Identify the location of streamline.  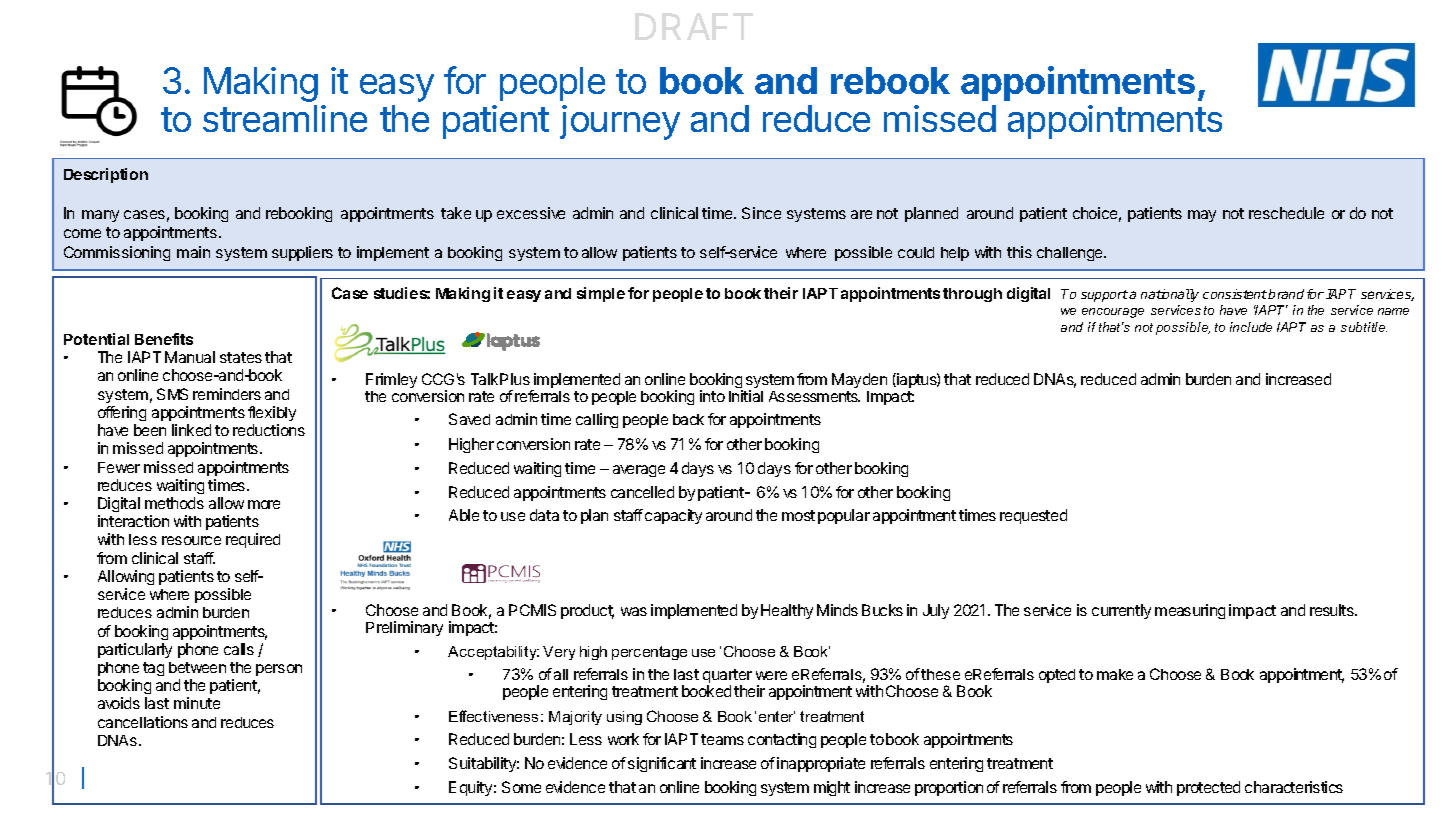
(285, 118).
